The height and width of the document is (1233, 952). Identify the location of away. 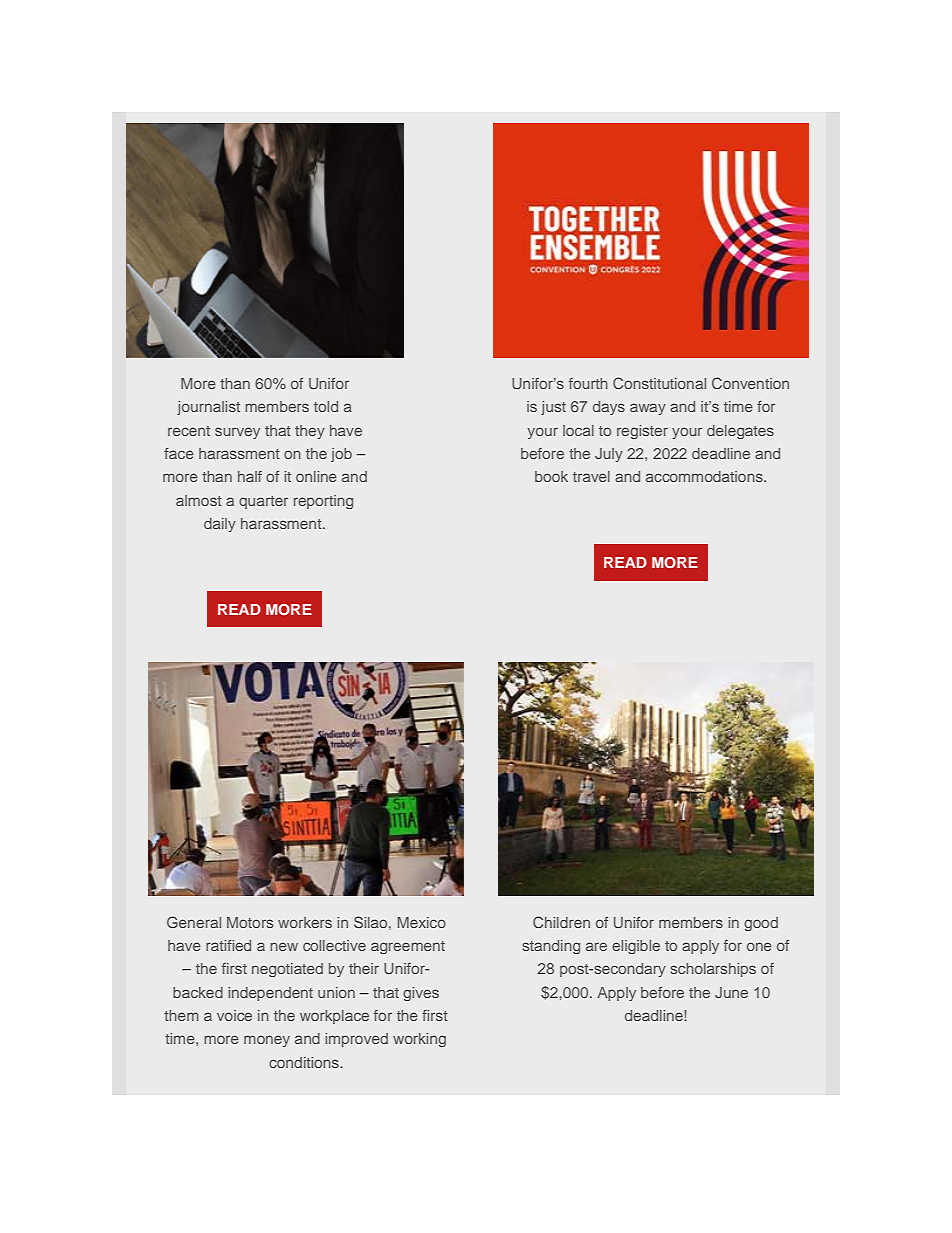
(648, 409).
